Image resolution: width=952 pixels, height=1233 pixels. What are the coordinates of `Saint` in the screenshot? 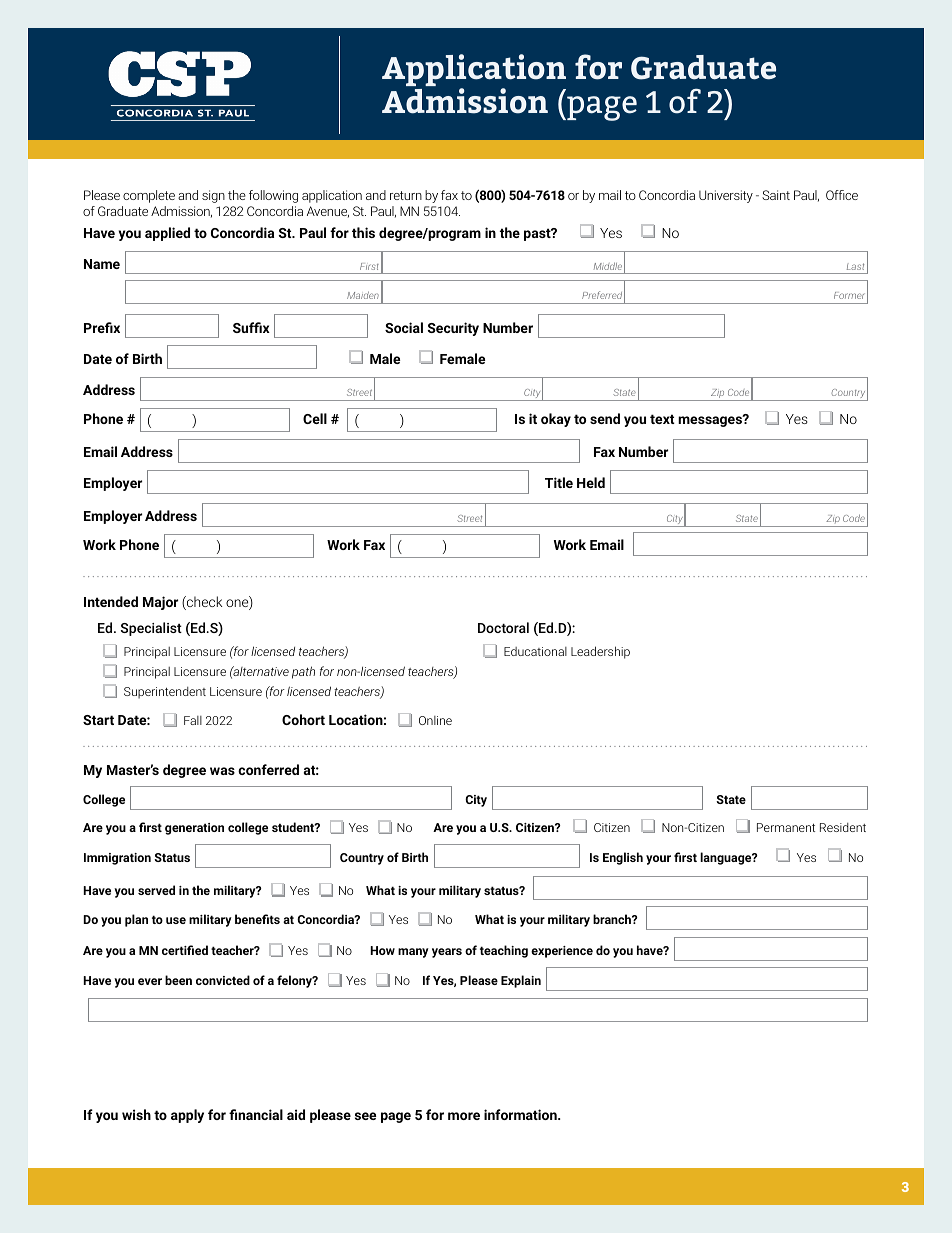 It's located at (776, 195).
